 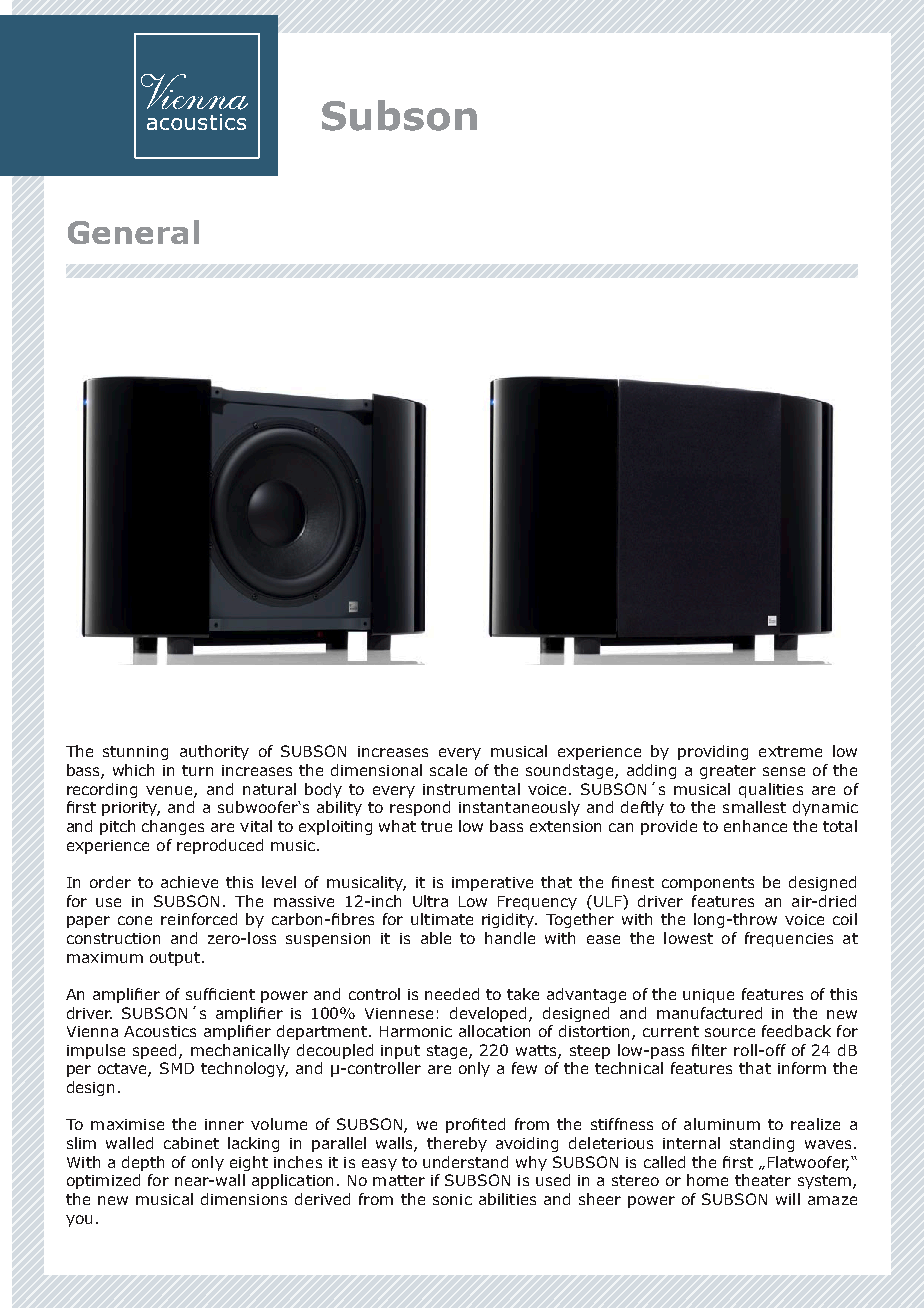 I want to click on General, so click(x=133, y=232).
